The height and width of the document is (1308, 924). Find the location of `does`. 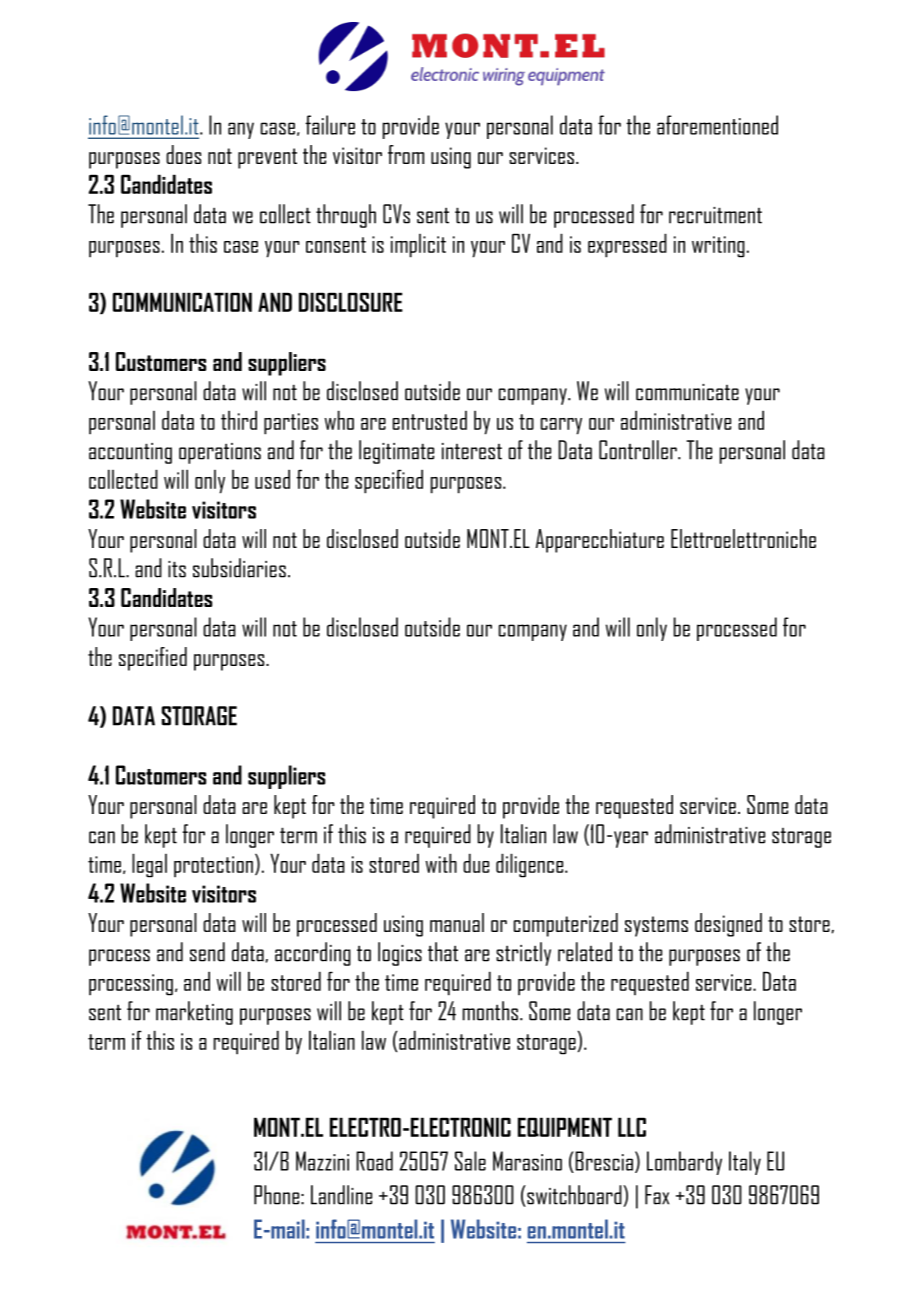

does is located at coordinates (183, 154).
